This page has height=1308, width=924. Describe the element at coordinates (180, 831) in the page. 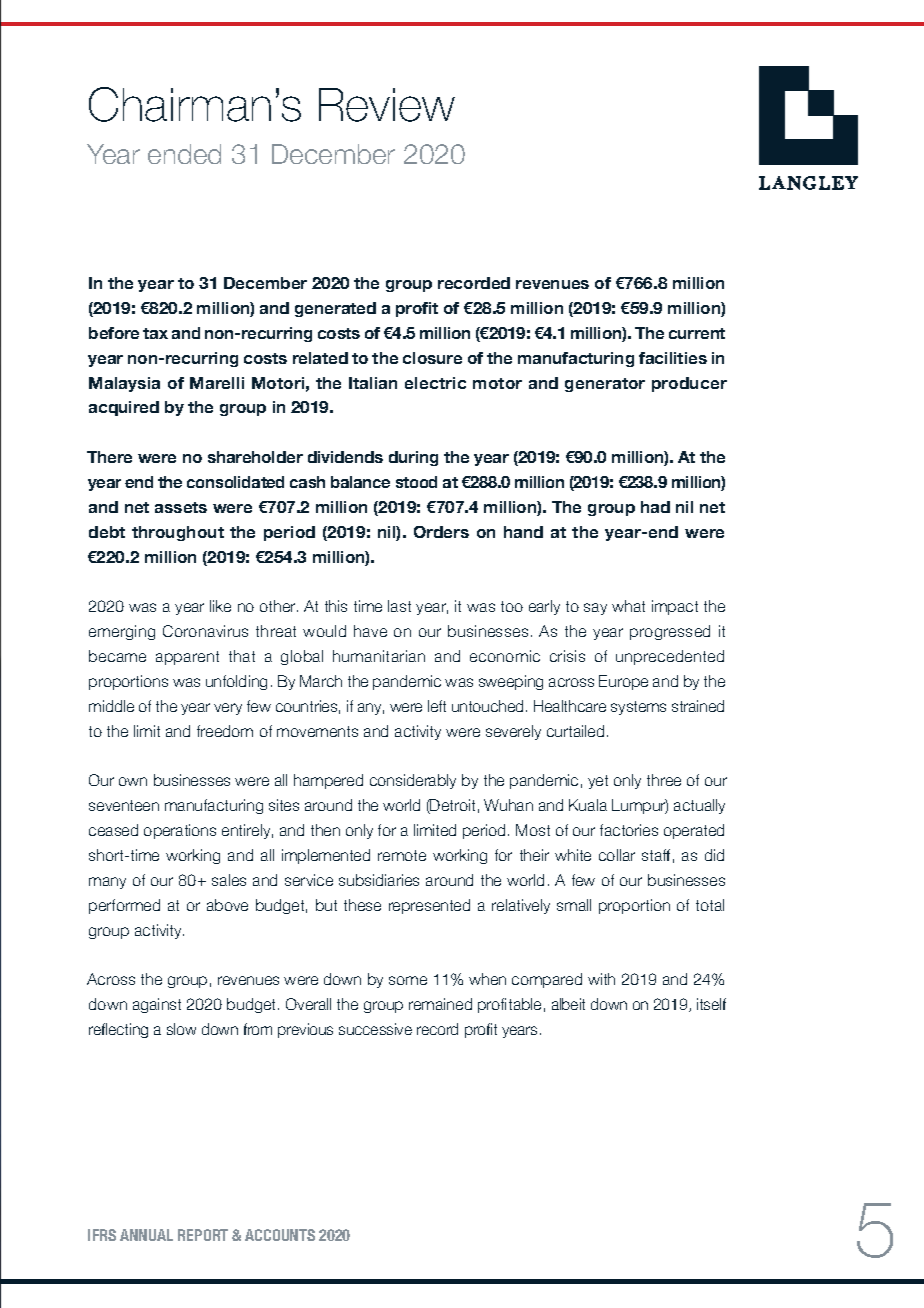

I see `operations` at that location.
